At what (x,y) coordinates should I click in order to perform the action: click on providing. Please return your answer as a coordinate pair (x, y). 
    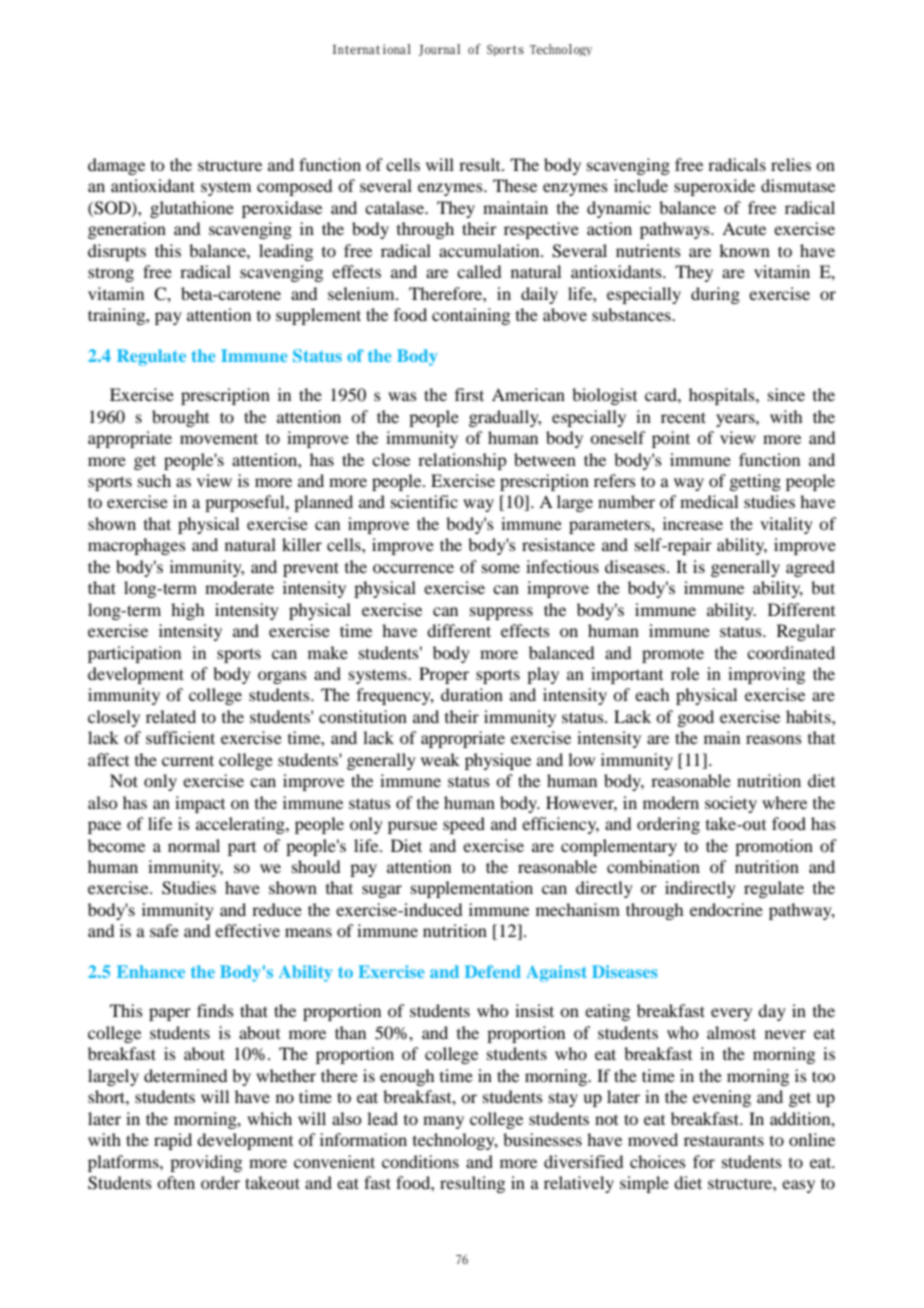
    Looking at the image, I should click on (206, 1163).
